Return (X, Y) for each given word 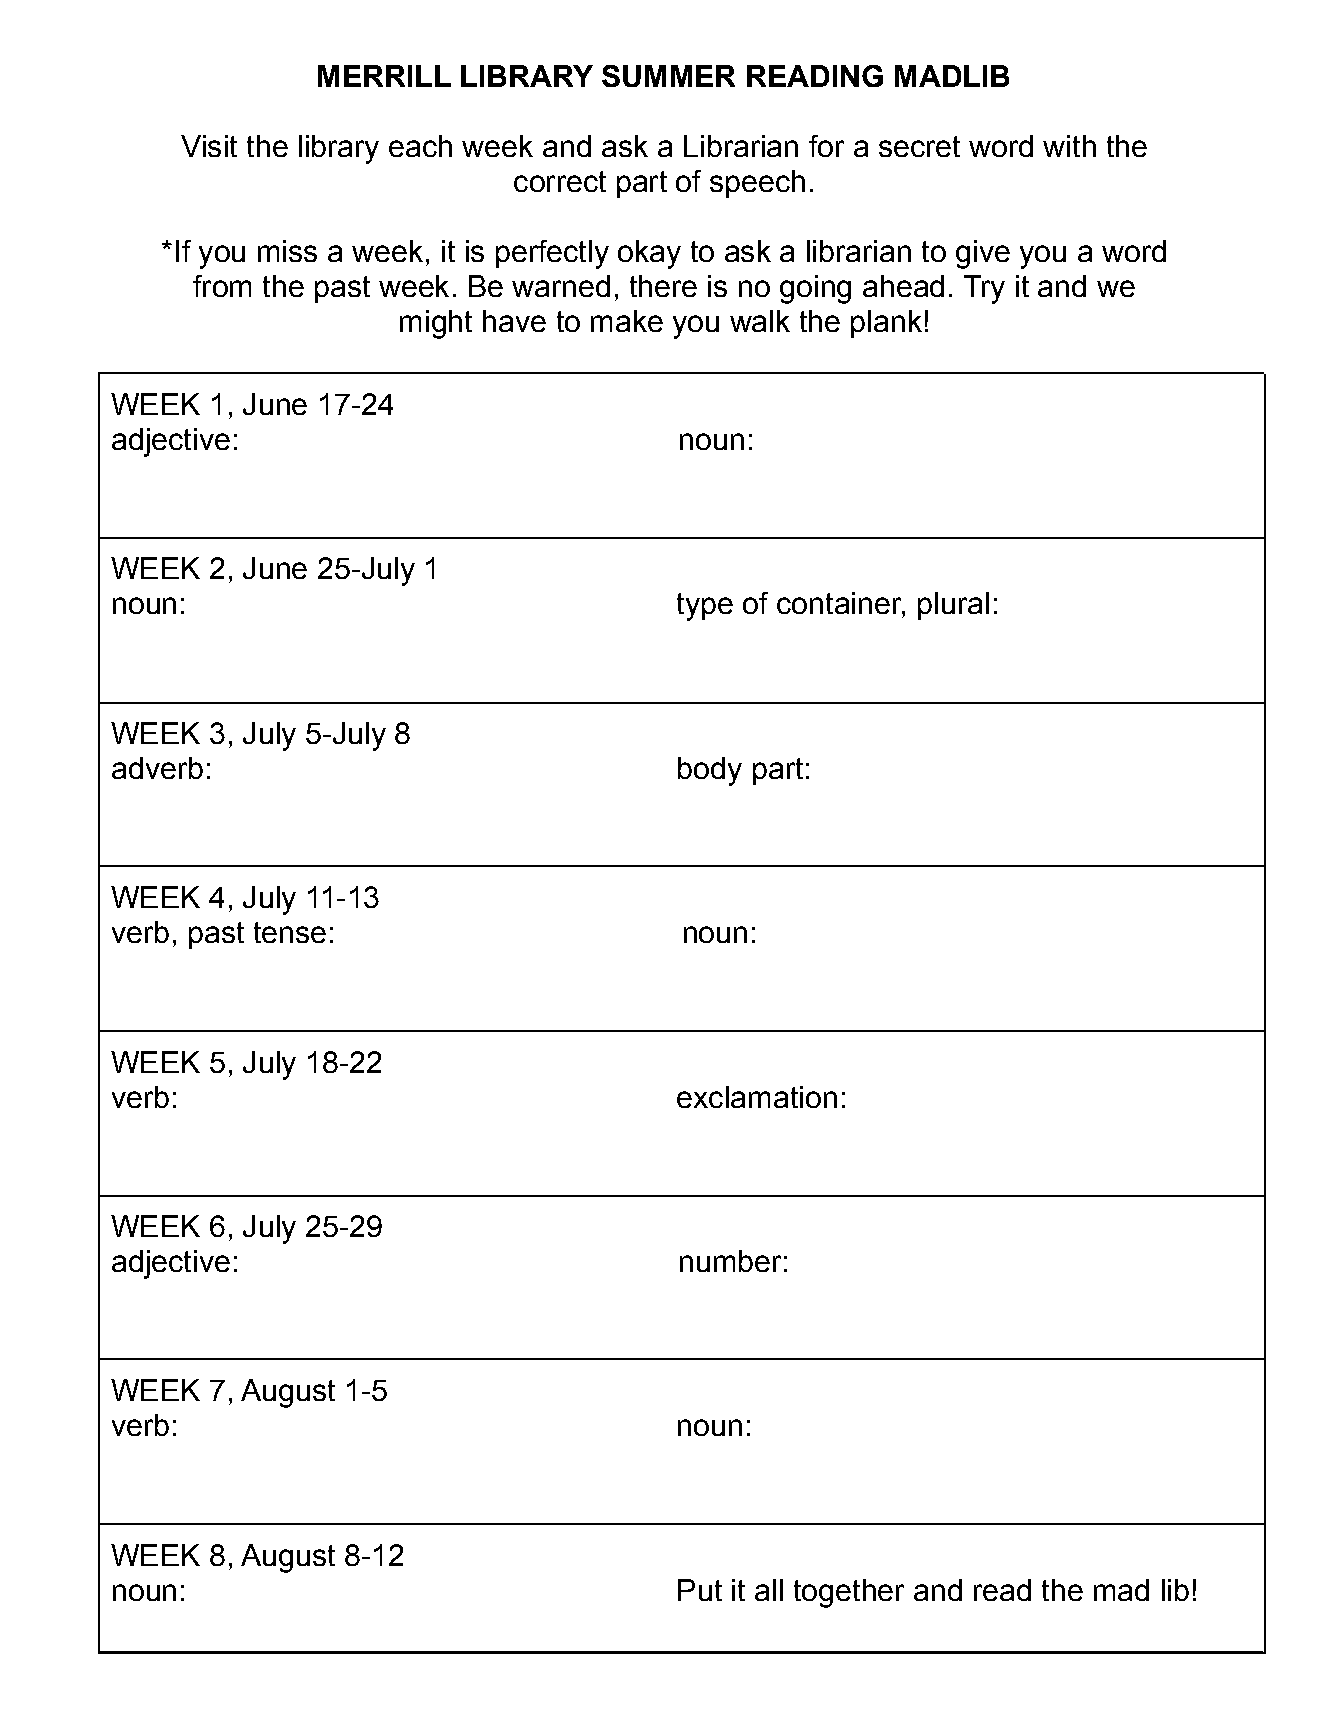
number (730, 1261)
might (436, 324)
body (710, 771)
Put (700, 1590)
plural (953, 606)
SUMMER (668, 76)
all (769, 1590)
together (849, 1593)
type (705, 607)
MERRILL (384, 76)
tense (290, 932)
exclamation (757, 1097)
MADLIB (952, 76)
